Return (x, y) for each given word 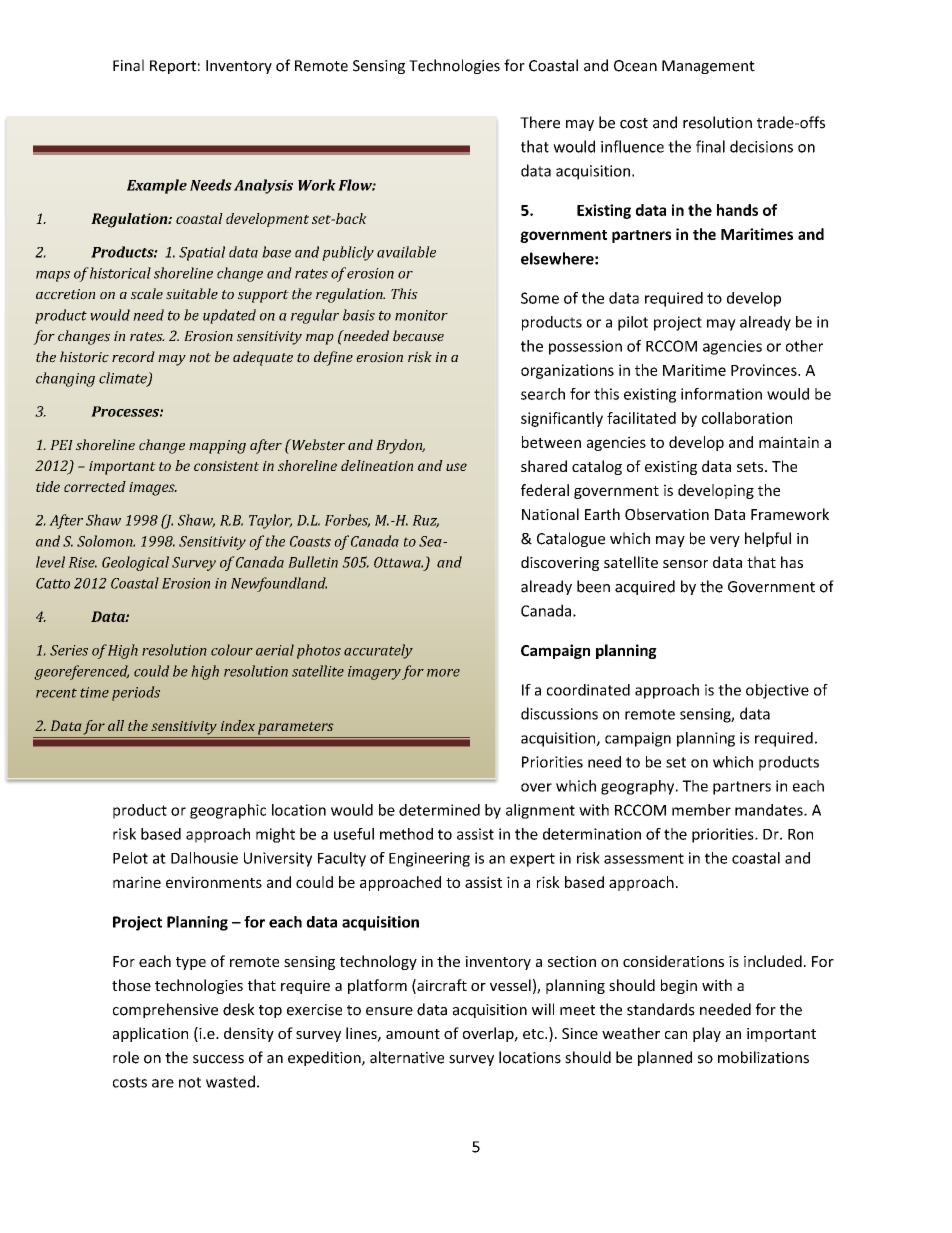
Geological (135, 563)
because (418, 336)
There (540, 122)
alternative (407, 1057)
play (707, 1034)
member (701, 810)
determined (439, 810)
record (133, 357)
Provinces (765, 370)
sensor (685, 564)
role (126, 1057)
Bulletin (313, 562)
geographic (228, 811)
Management (708, 67)
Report (173, 67)
